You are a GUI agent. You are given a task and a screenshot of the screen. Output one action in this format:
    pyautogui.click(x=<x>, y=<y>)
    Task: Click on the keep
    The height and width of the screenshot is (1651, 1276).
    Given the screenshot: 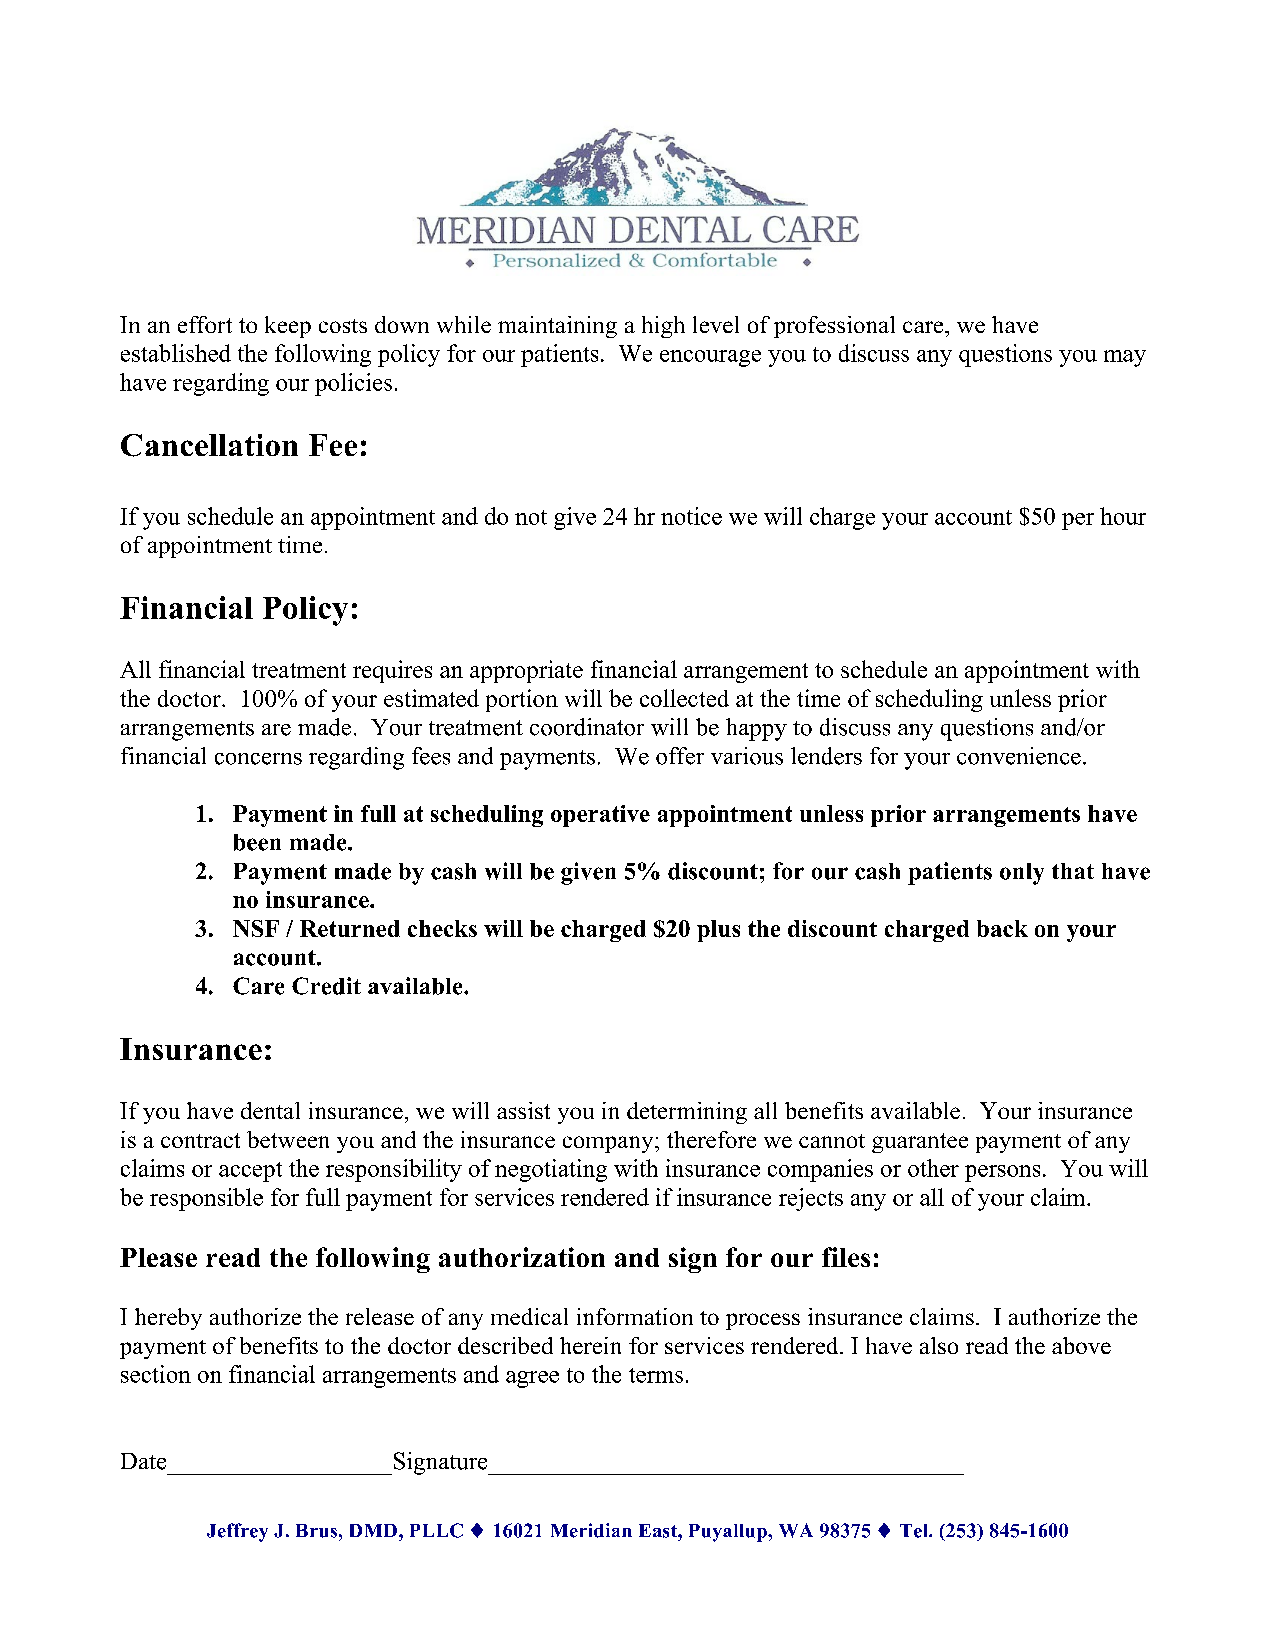 What is the action you would take?
    pyautogui.click(x=288, y=327)
